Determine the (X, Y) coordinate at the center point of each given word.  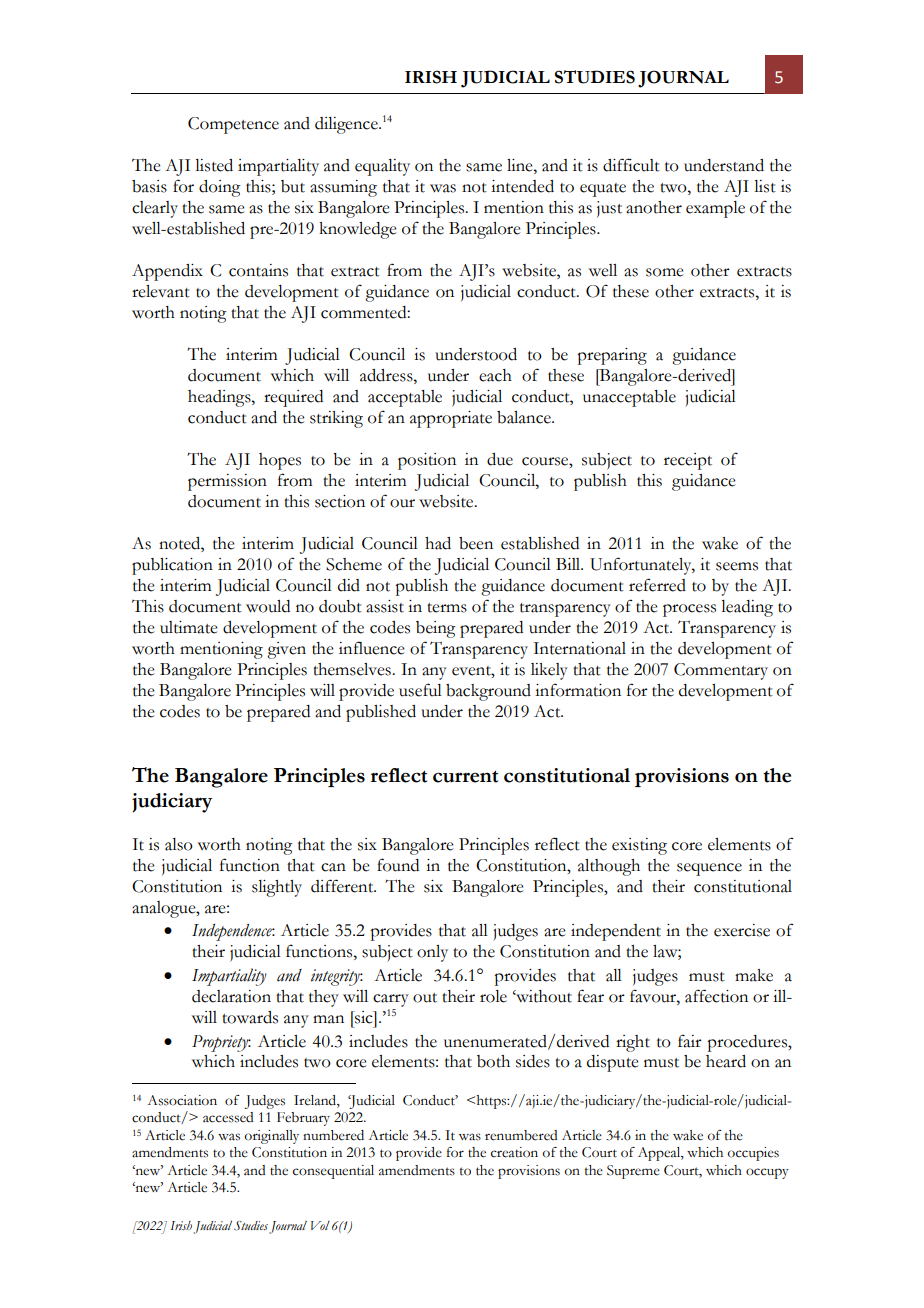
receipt (688, 461)
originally (272, 1137)
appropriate (451, 419)
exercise (742, 930)
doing (220, 188)
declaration (231, 996)
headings (220, 398)
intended (522, 186)
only (432, 953)
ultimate (189, 627)
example (715, 209)
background (488, 692)
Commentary (721, 671)
